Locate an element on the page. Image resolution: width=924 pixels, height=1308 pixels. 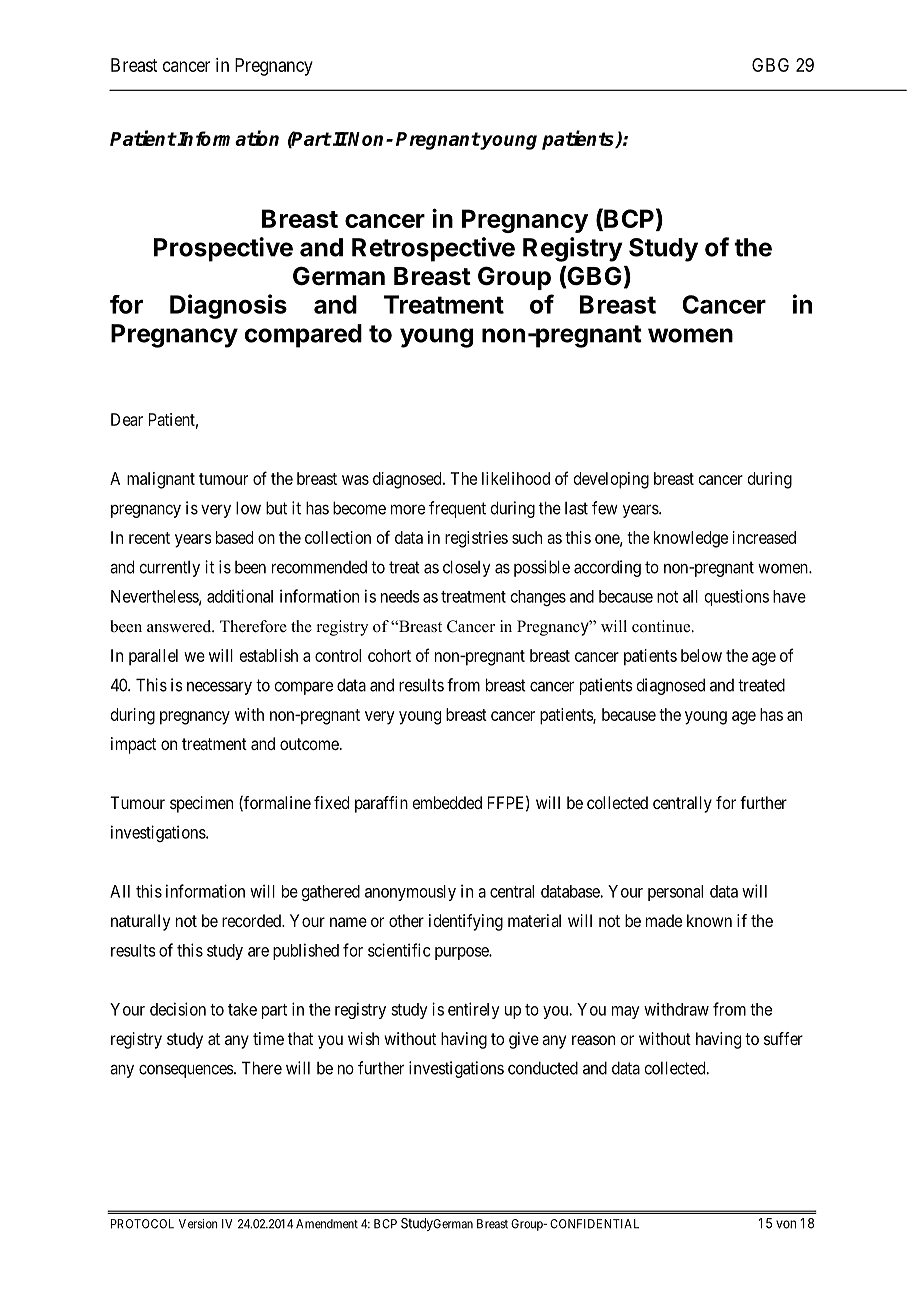
Version is located at coordinates (198, 1224).
